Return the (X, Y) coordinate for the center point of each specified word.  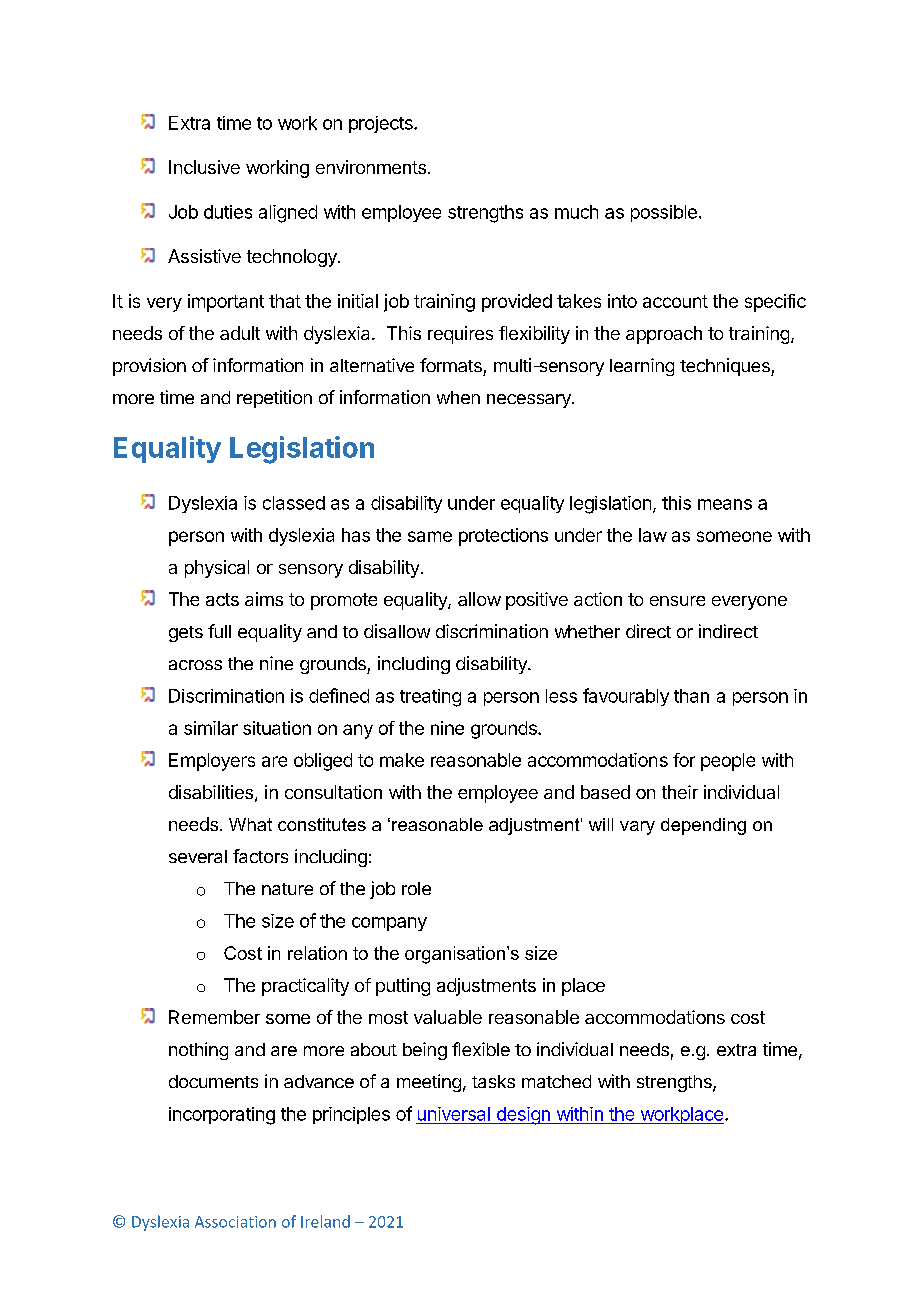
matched (556, 1081)
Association (235, 1222)
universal (454, 1114)
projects (382, 124)
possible (664, 213)
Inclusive (204, 167)
